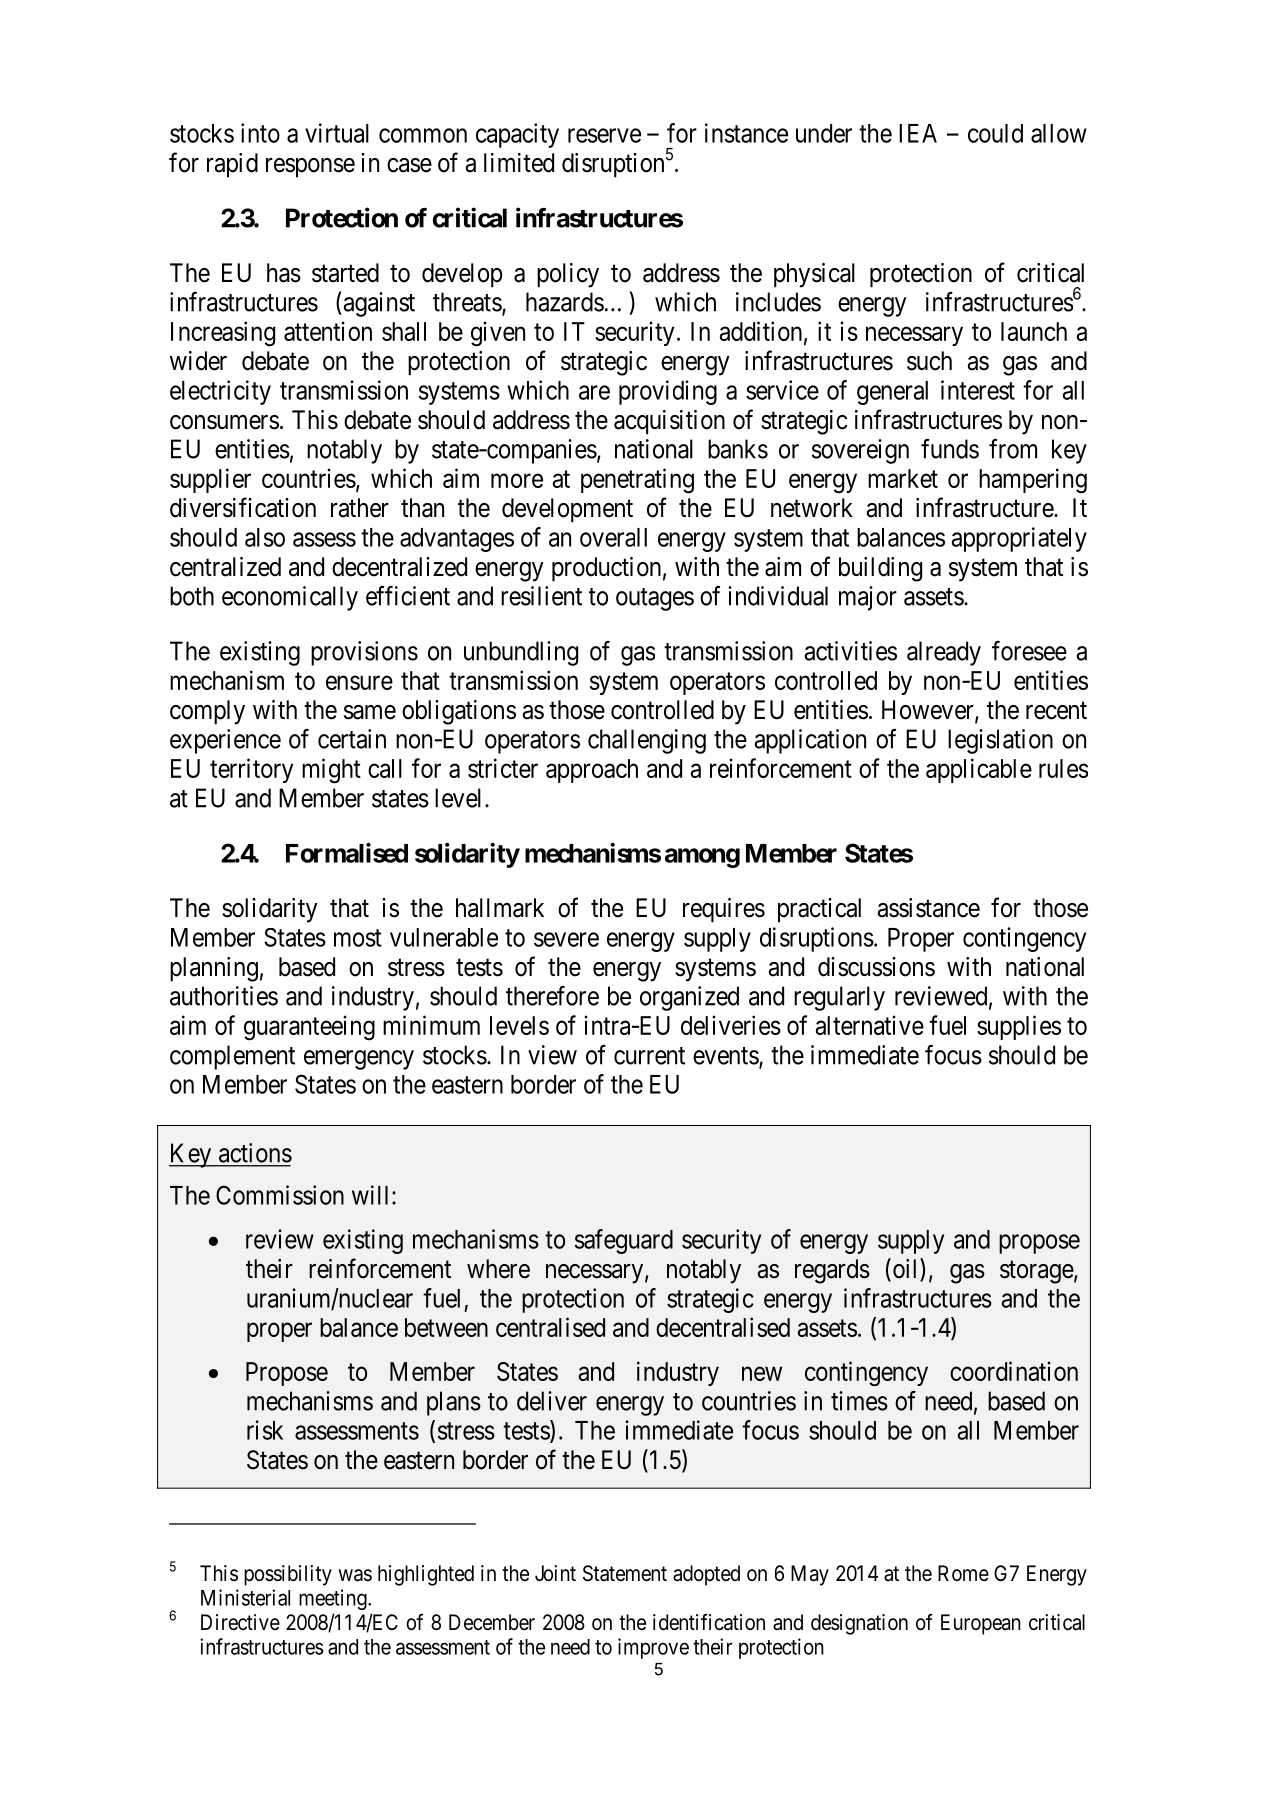 The image size is (1268, 1794). Describe the element at coordinates (347, 853) in the image. I see `Formalised` at that location.
